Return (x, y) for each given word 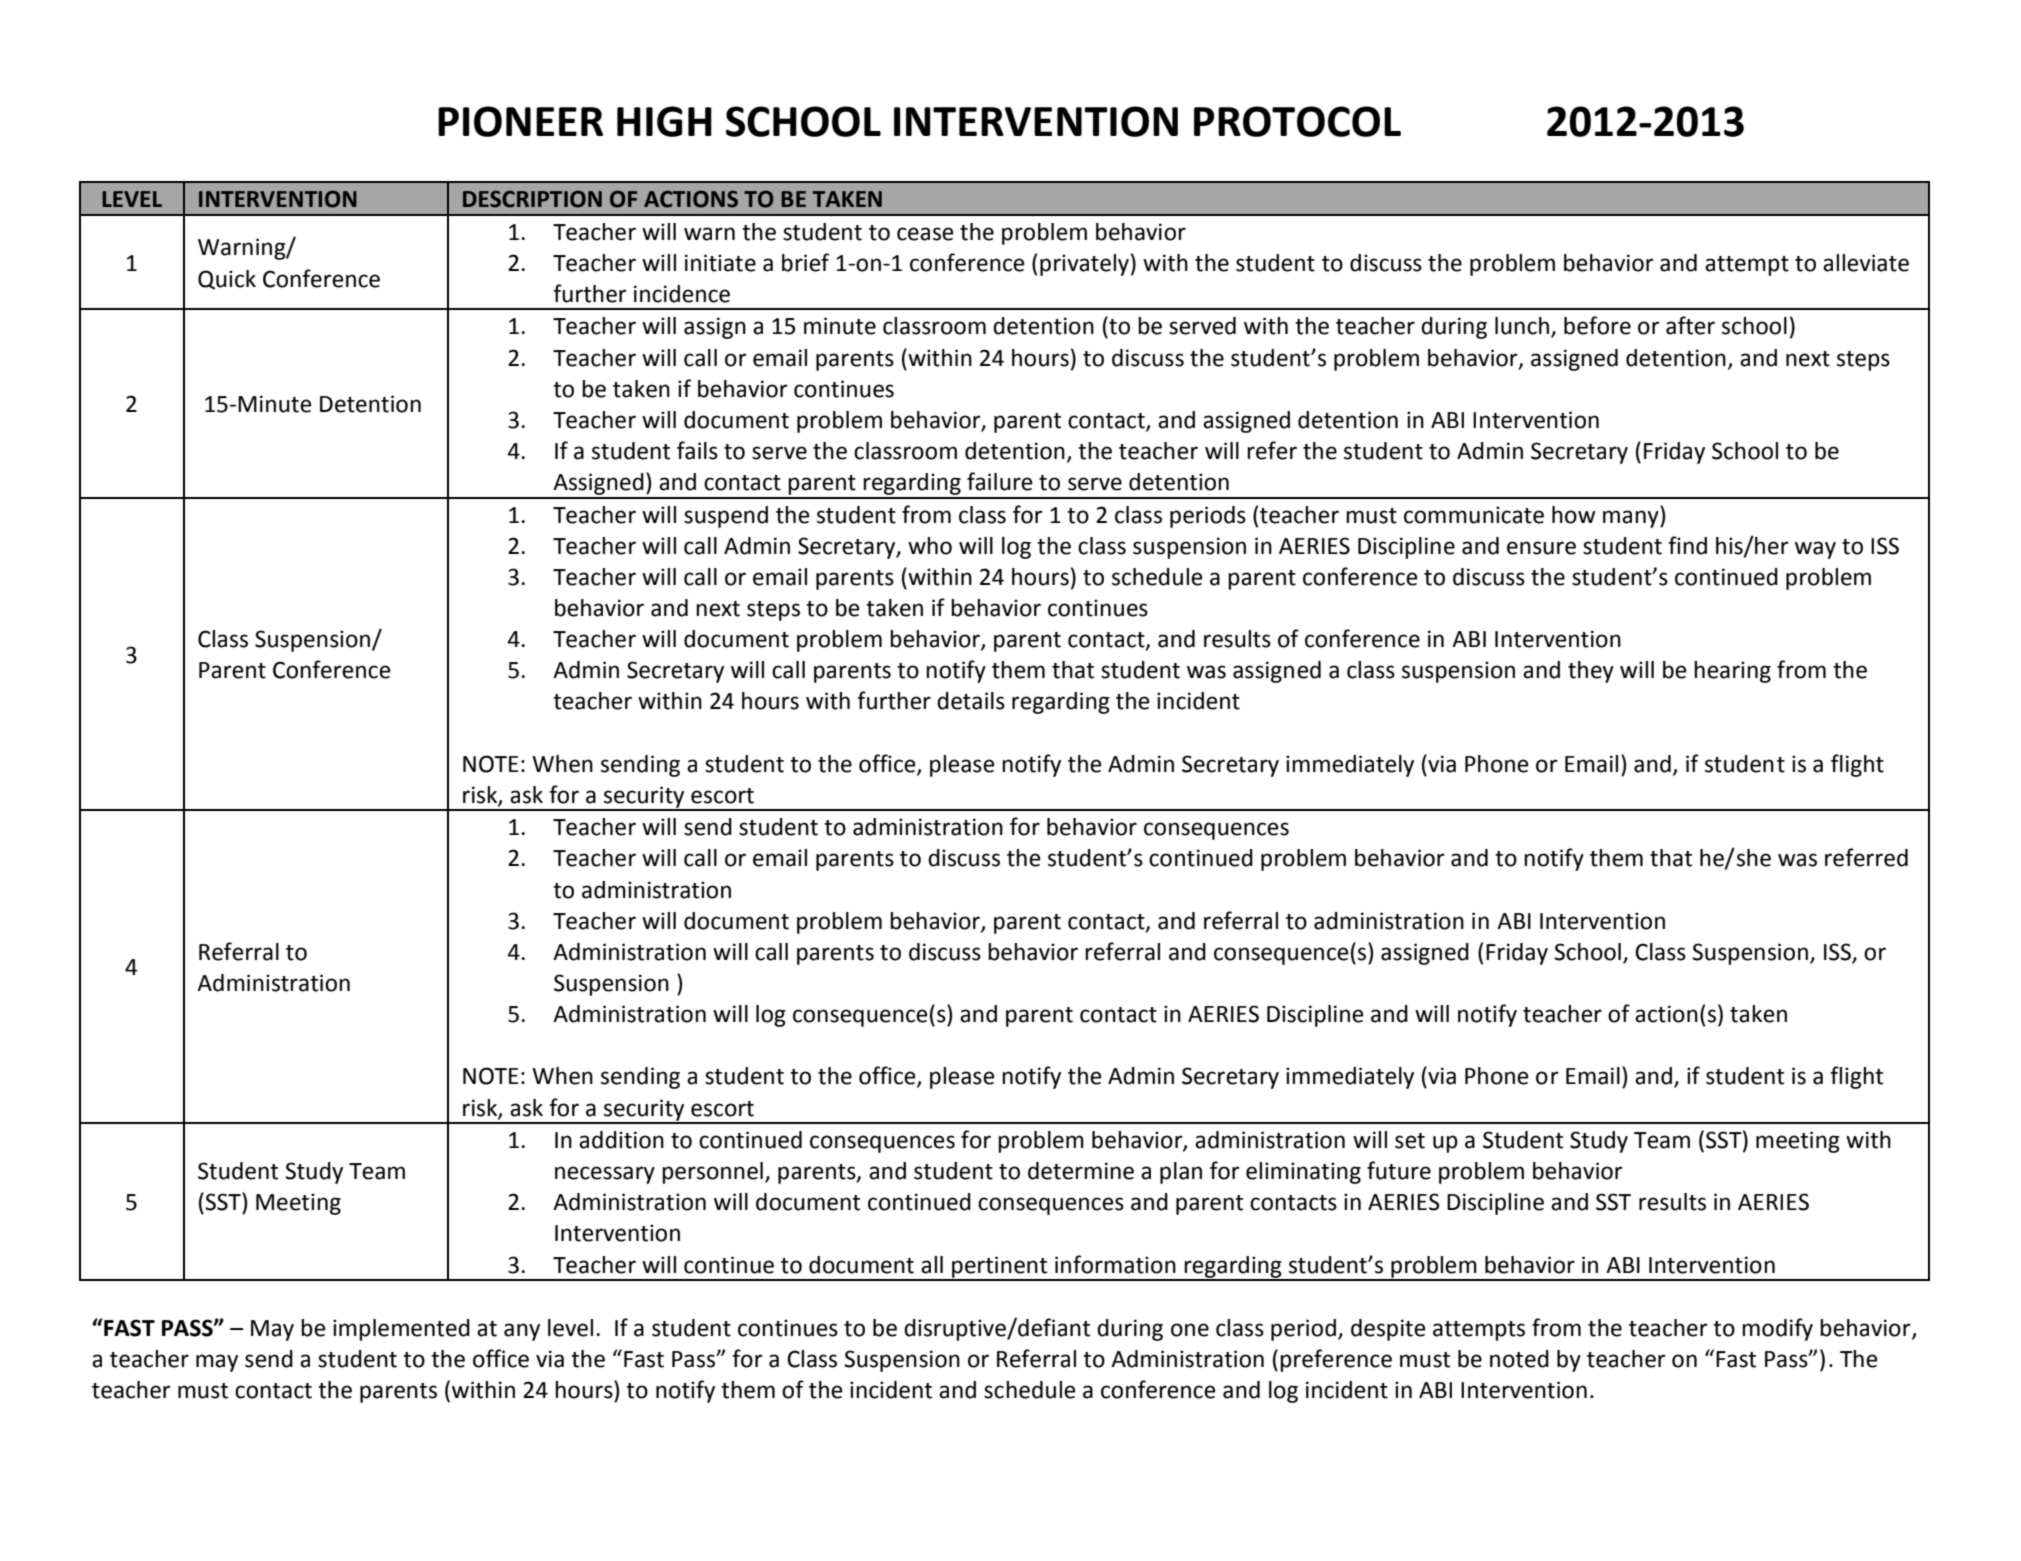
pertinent (1000, 1268)
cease (925, 234)
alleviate (1866, 263)
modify (1777, 1329)
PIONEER (520, 121)
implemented (401, 1330)
